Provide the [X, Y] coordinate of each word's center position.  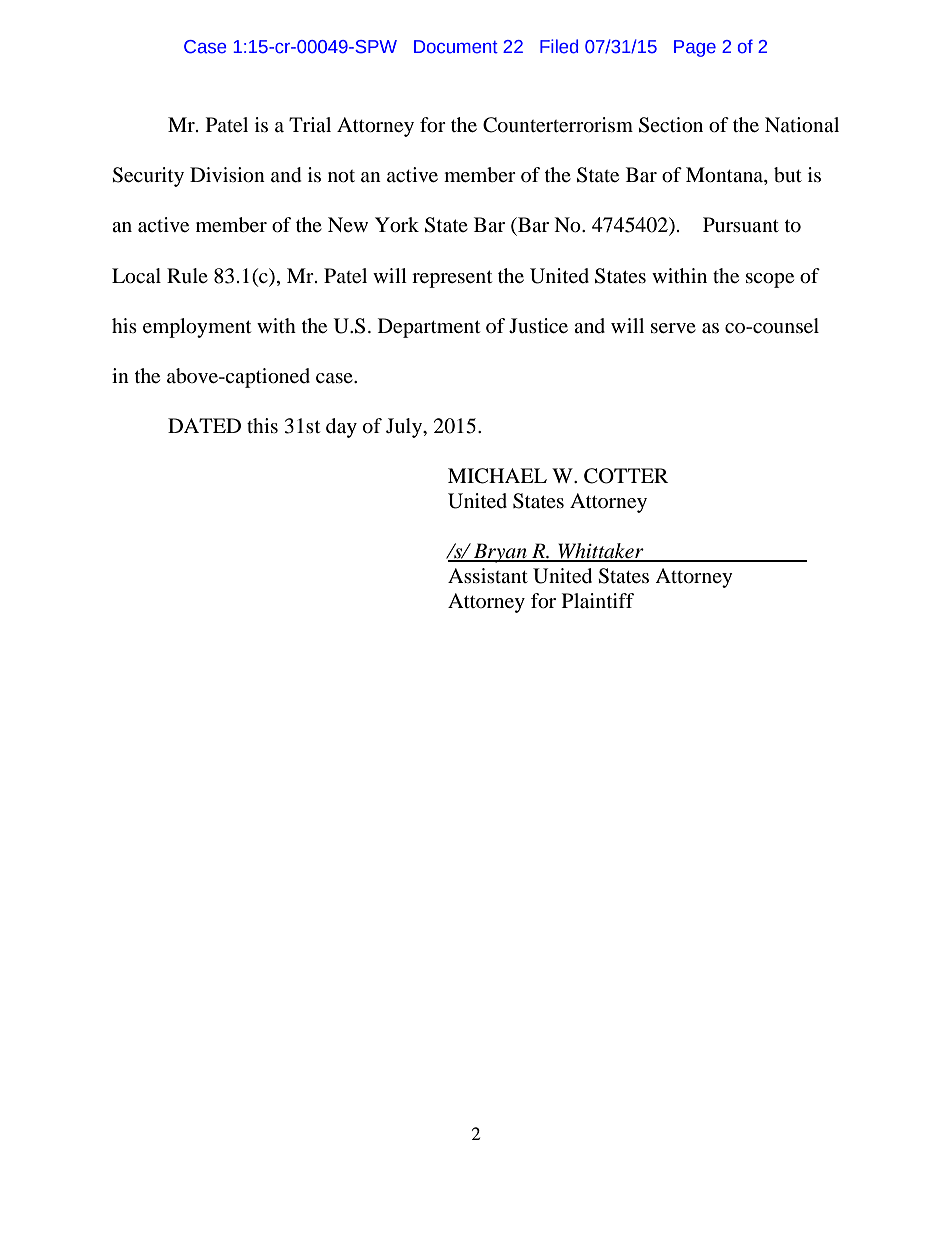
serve [673, 328]
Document [456, 47]
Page [695, 48]
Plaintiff [598, 600]
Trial [310, 124]
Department [429, 328]
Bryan [500, 553]
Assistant [488, 575]
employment [197, 328]
